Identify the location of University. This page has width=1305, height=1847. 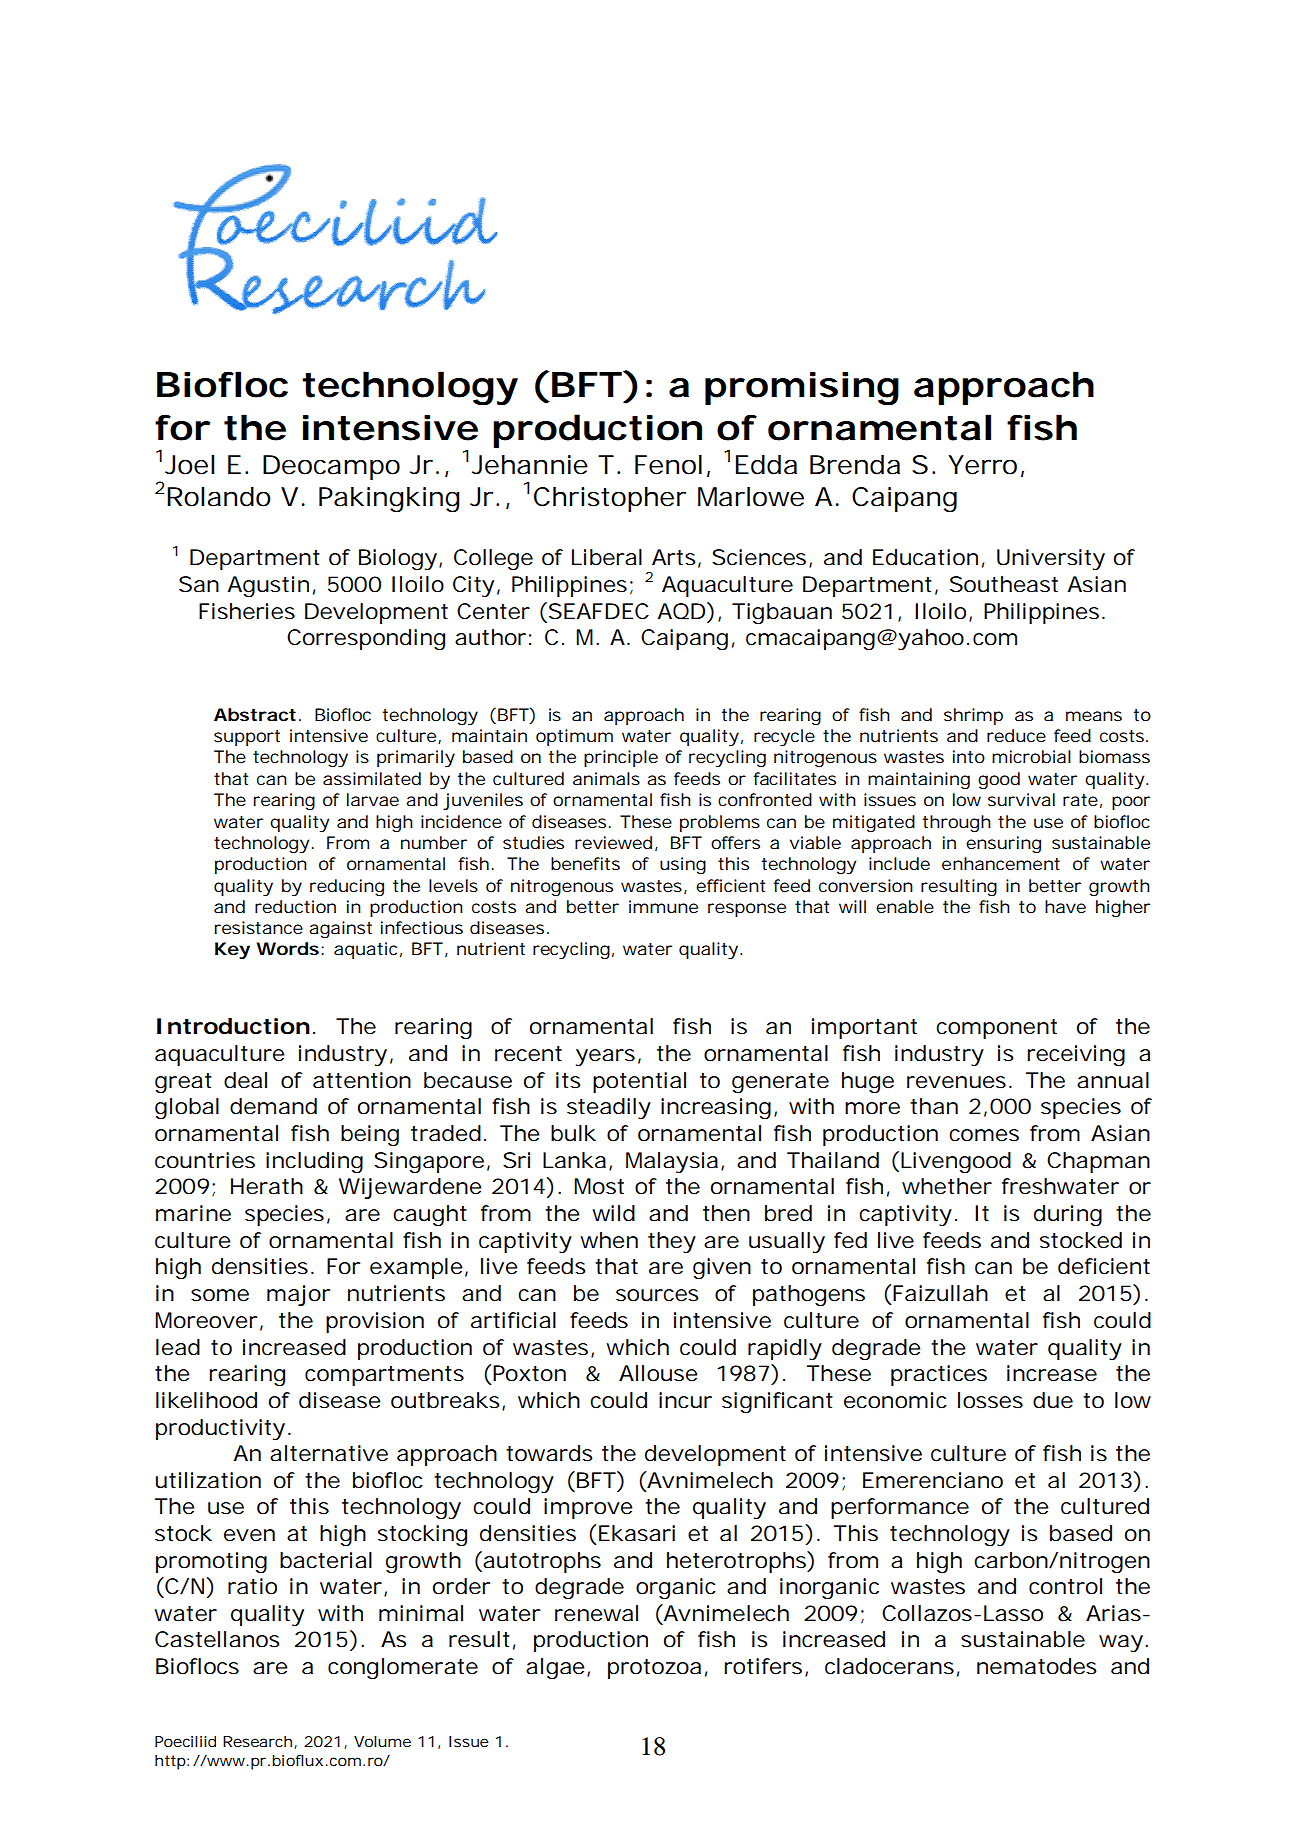
(1051, 559).
